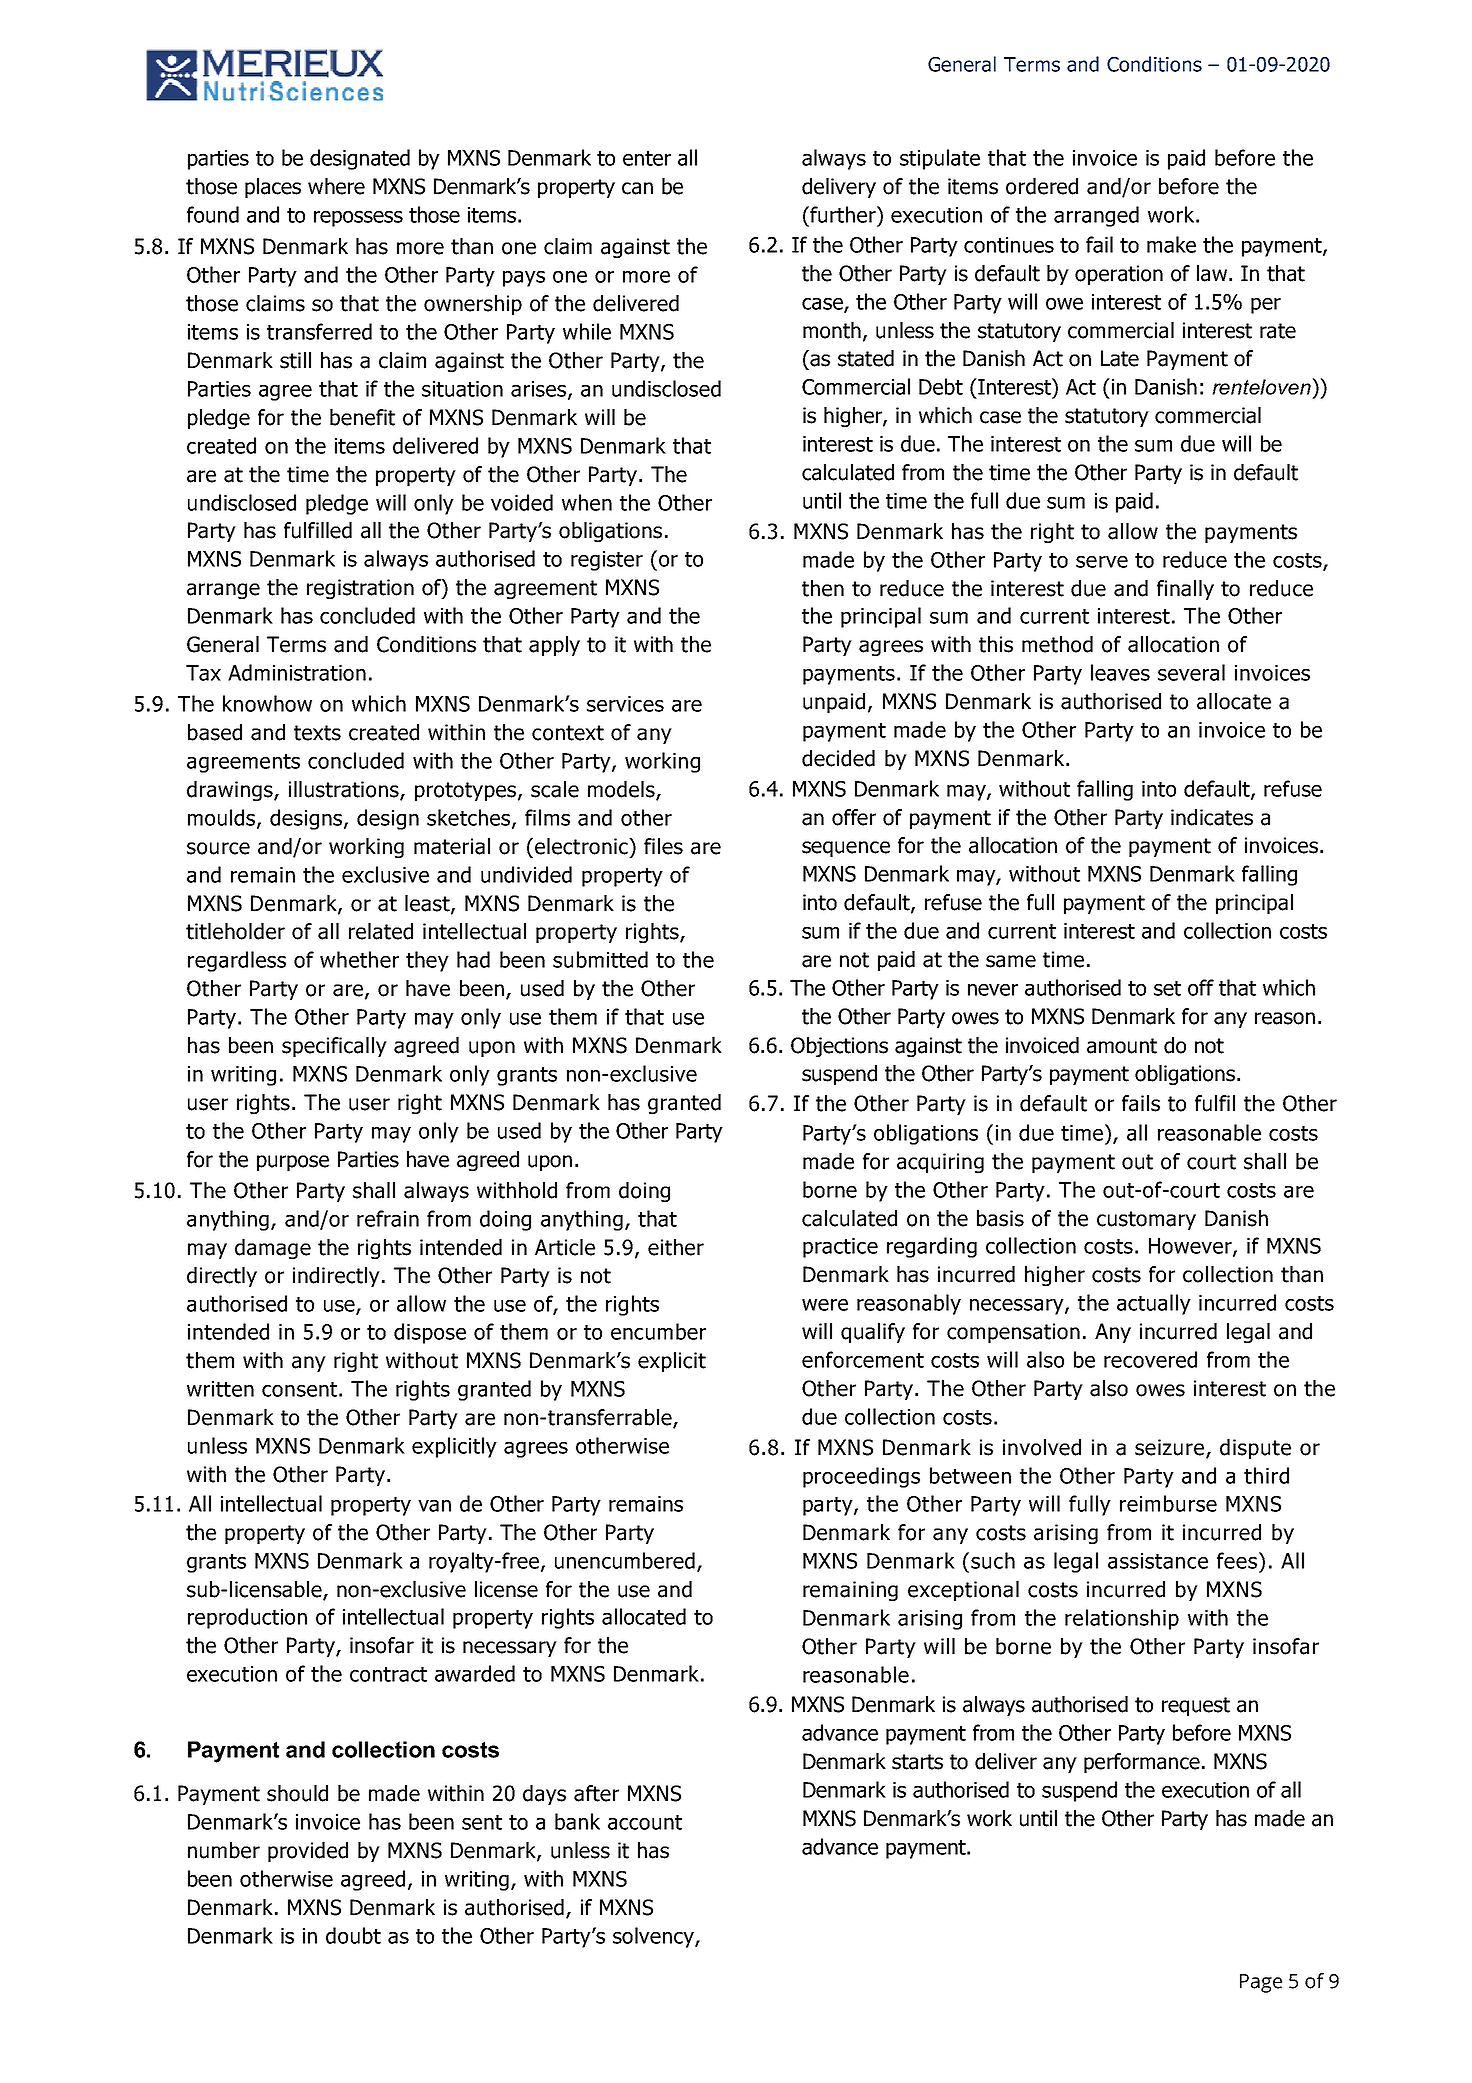 Image resolution: width=1472 pixels, height=2083 pixels. Describe the element at coordinates (839, 1047) in the screenshot. I see `Objections` at that location.
